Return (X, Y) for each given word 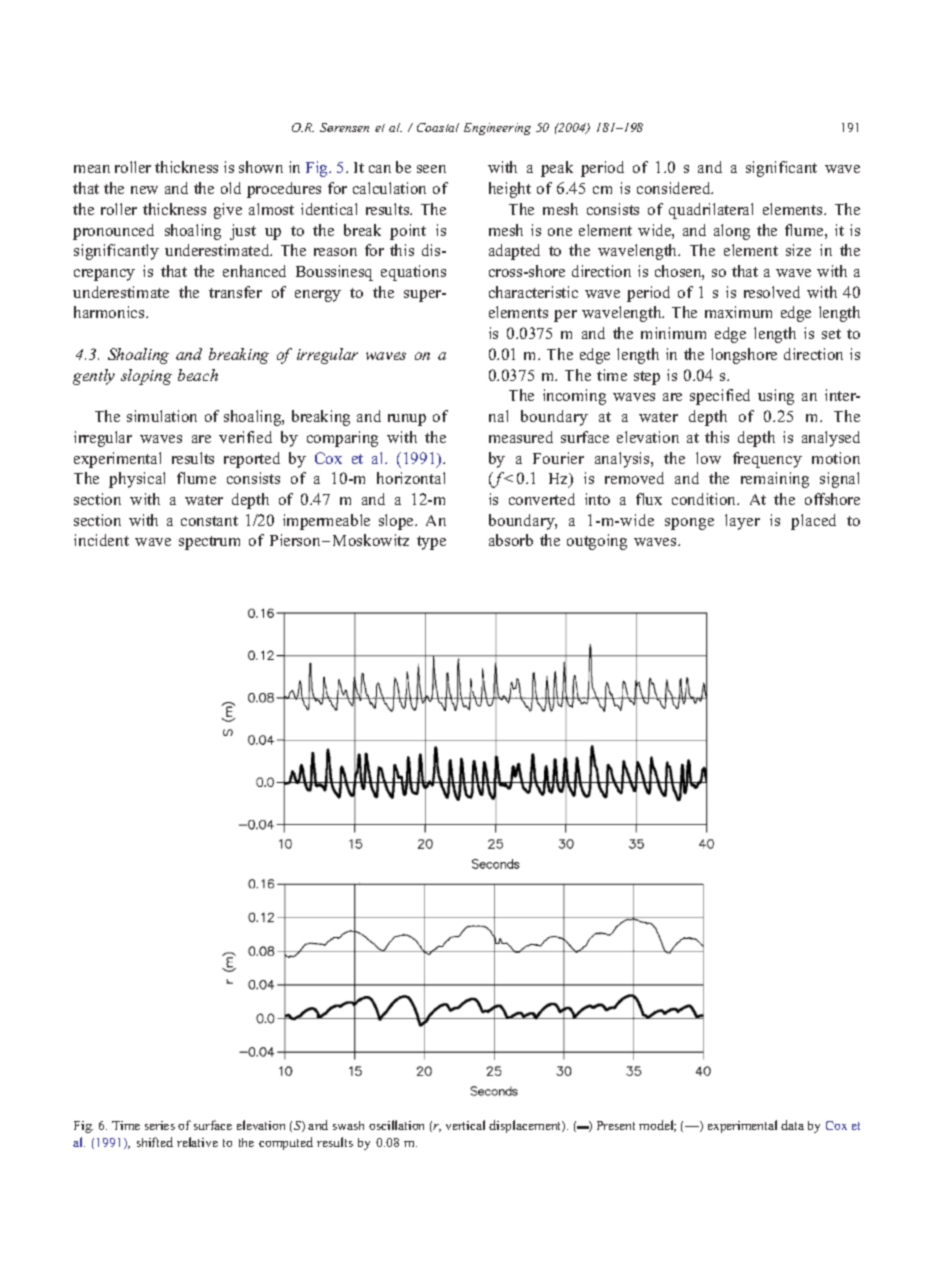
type (431, 543)
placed (813, 522)
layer (742, 522)
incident (101, 540)
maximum (738, 312)
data (792, 1125)
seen (431, 169)
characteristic (533, 292)
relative (197, 1142)
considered (675, 188)
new (144, 190)
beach (198, 375)
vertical (465, 1125)
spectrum (209, 543)
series (160, 1125)
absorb (511, 540)
